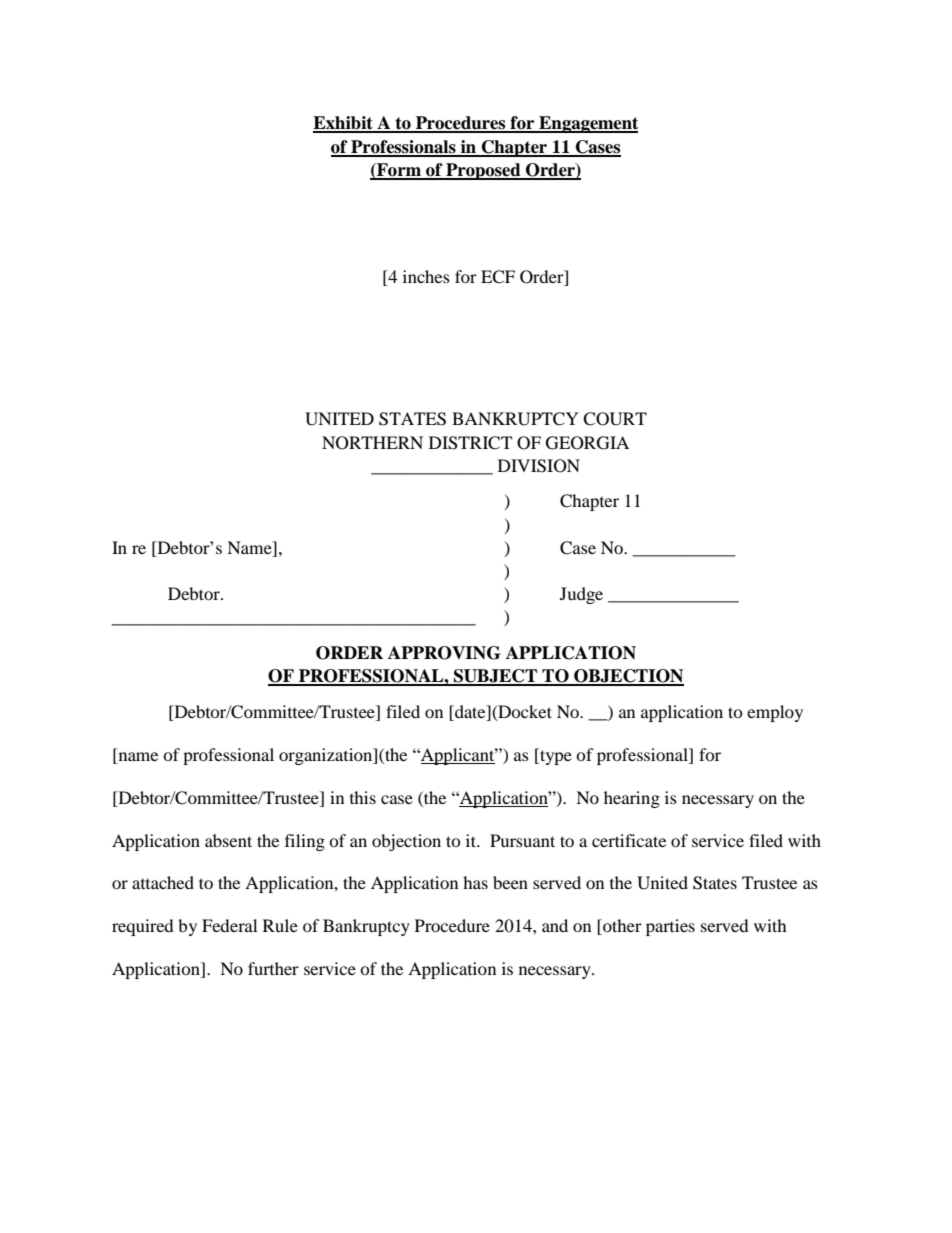 The width and height of the screenshot is (952, 1233). What do you see at coordinates (229, 925) in the screenshot?
I see `Federal` at bounding box center [229, 925].
